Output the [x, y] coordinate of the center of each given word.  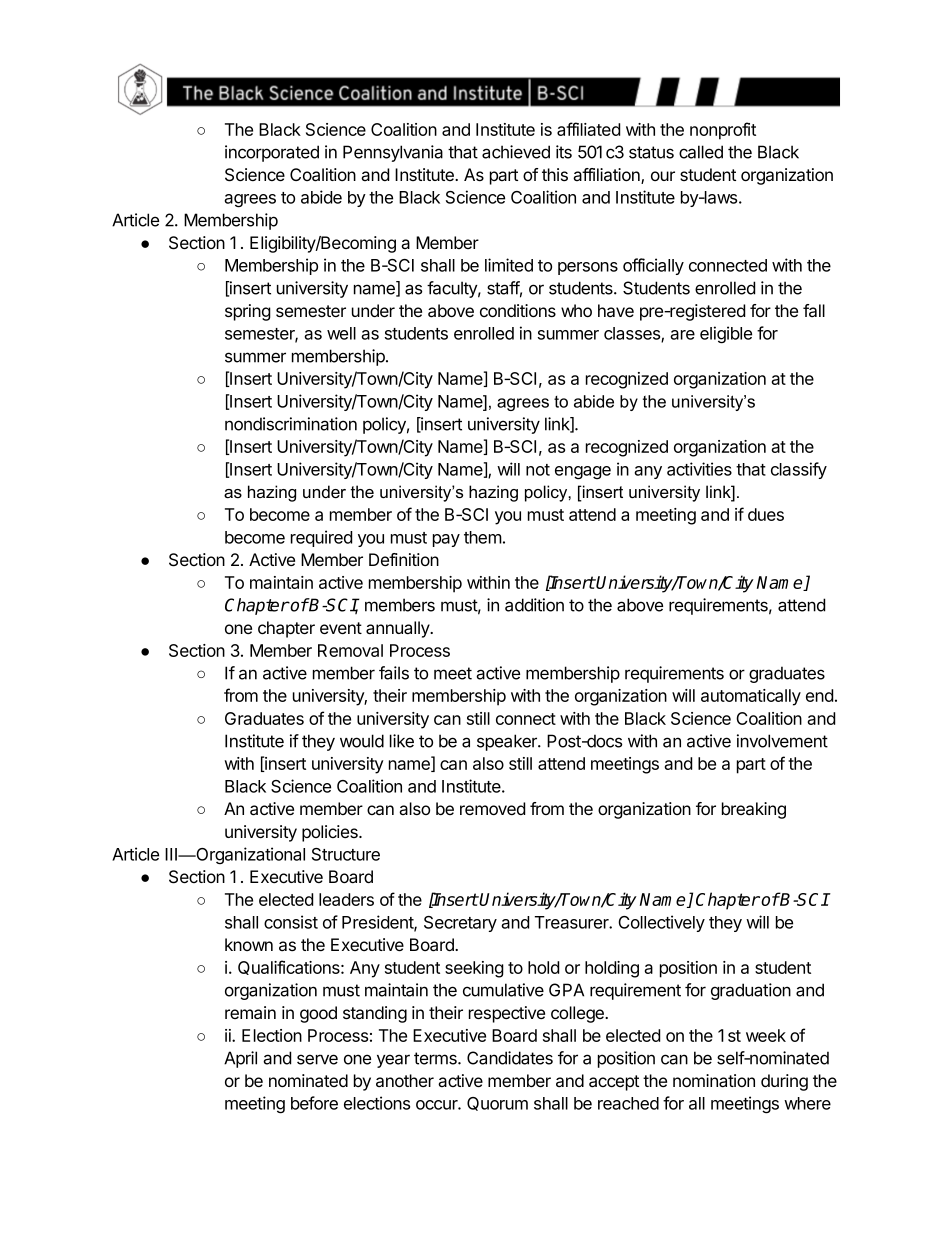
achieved [516, 152]
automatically [751, 697]
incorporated [272, 153]
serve [317, 1059]
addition [534, 605]
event [341, 628]
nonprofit [723, 131]
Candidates [510, 1058]
